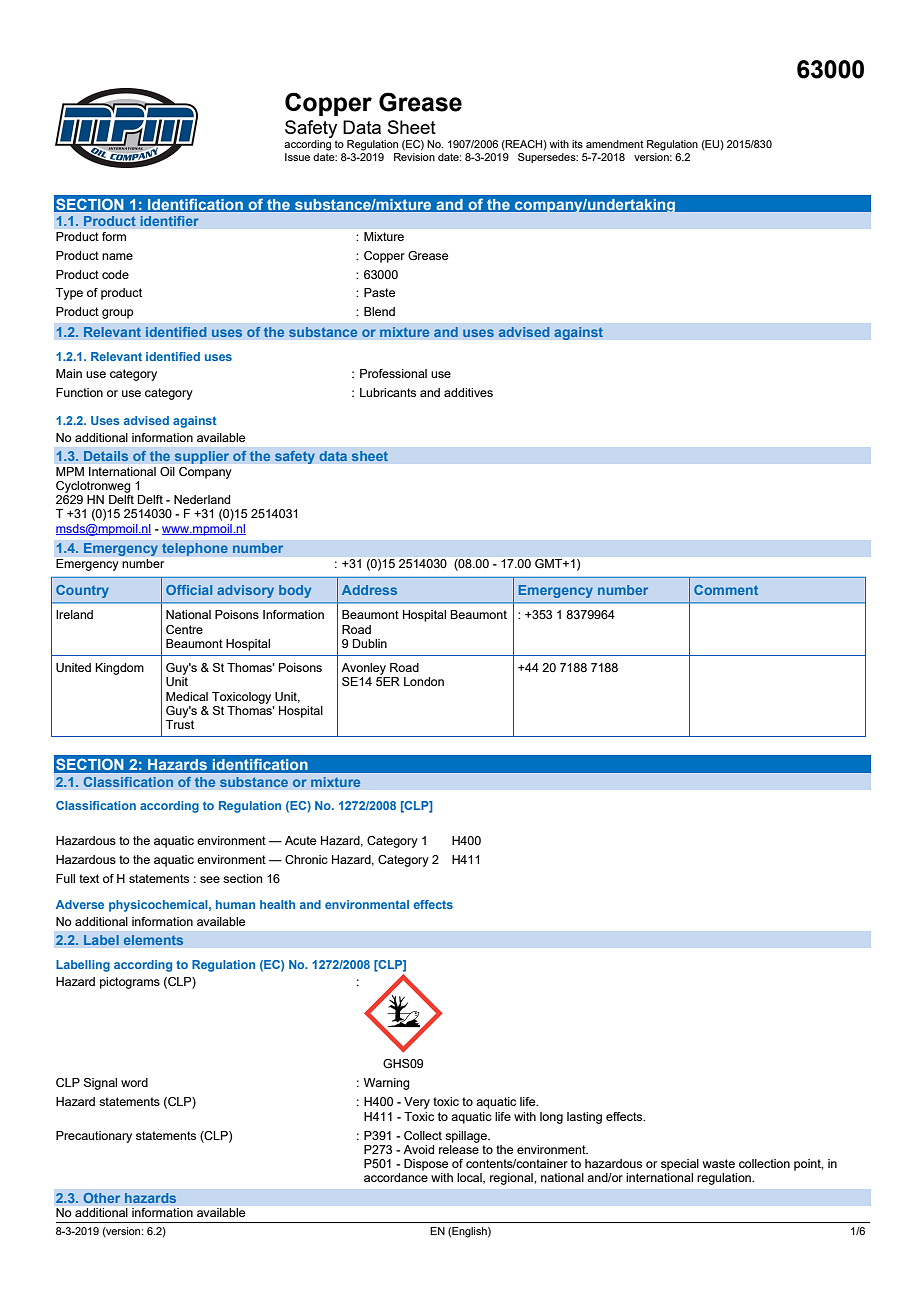  Describe the element at coordinates (726, 590) in the screenshot. I see `Comment` at that location.
